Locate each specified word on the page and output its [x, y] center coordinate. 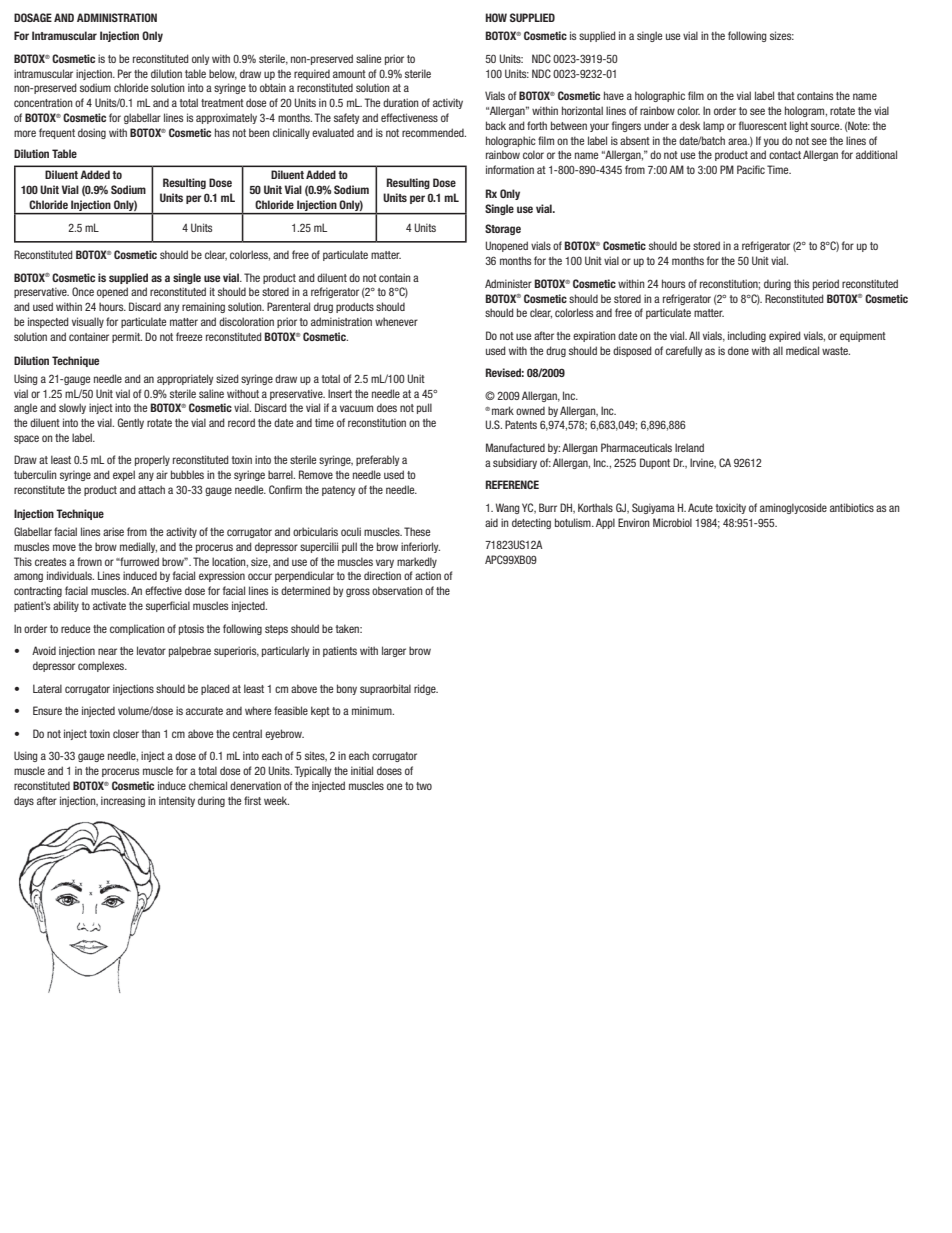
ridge [426, 689]
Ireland [689, 447]
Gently [131, 423]
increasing [123, 801]
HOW [496, 17]
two [424, 786]
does [387, 408]
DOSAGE [33, 17]
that [786, 95]
